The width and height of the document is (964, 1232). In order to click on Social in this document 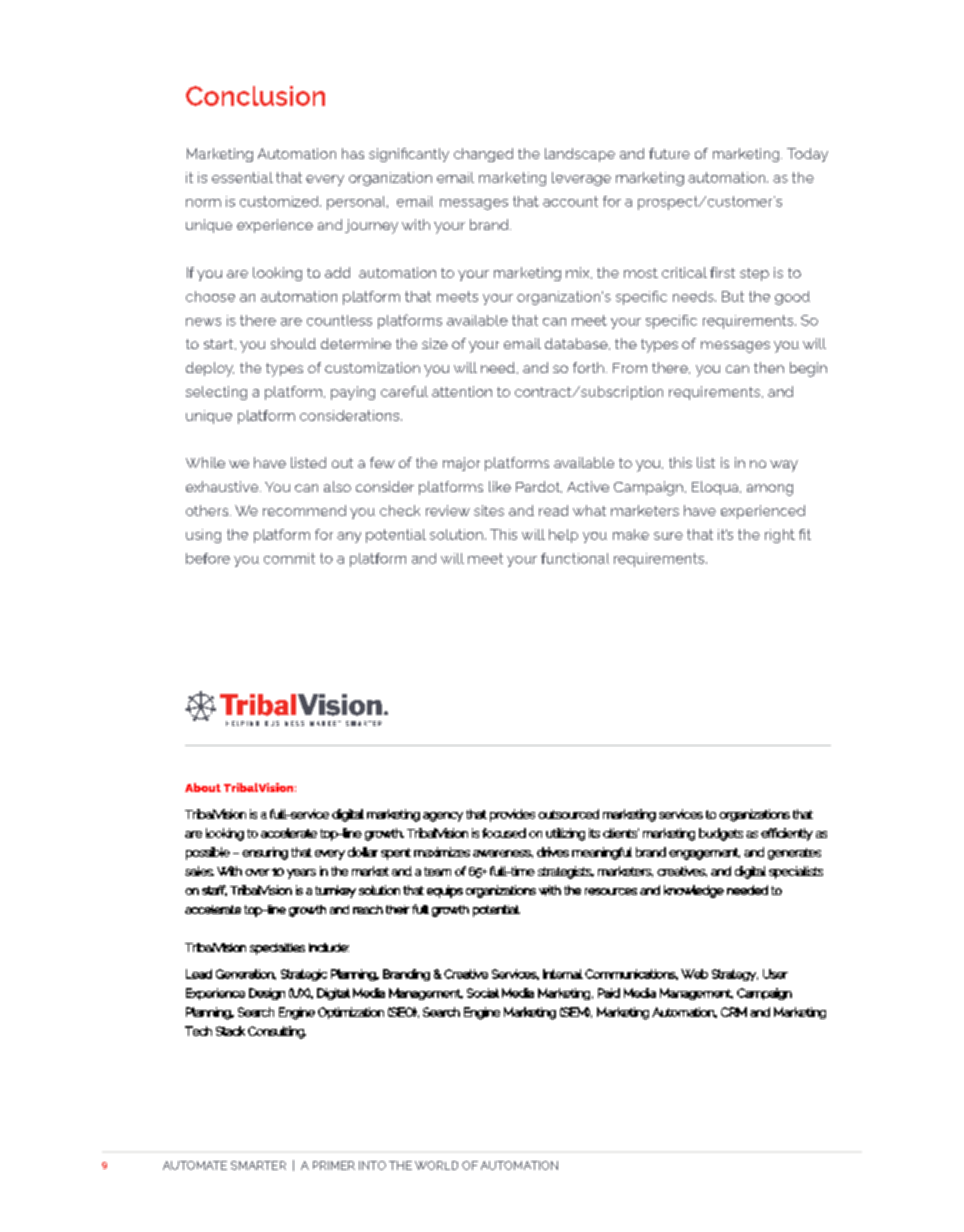, I will do `click(483, 993)`.
